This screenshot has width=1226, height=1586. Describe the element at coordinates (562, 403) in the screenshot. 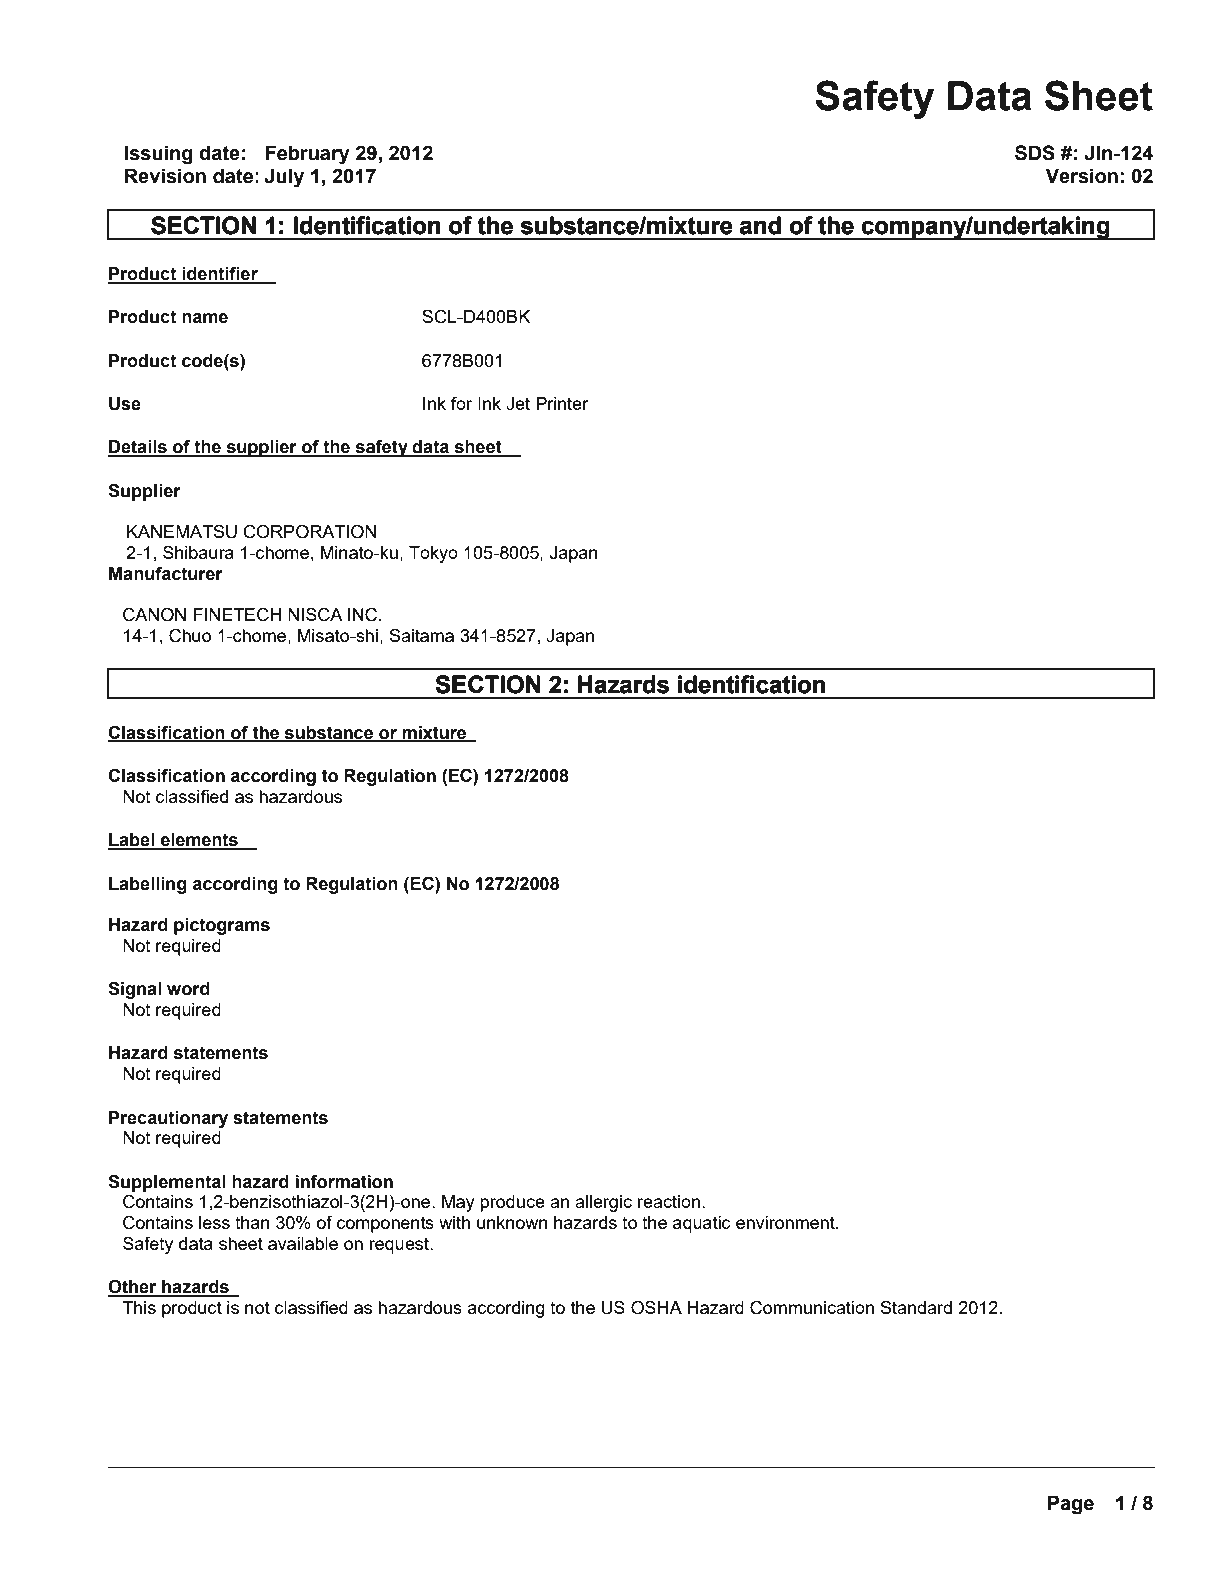

I see `Printer` at that location.
